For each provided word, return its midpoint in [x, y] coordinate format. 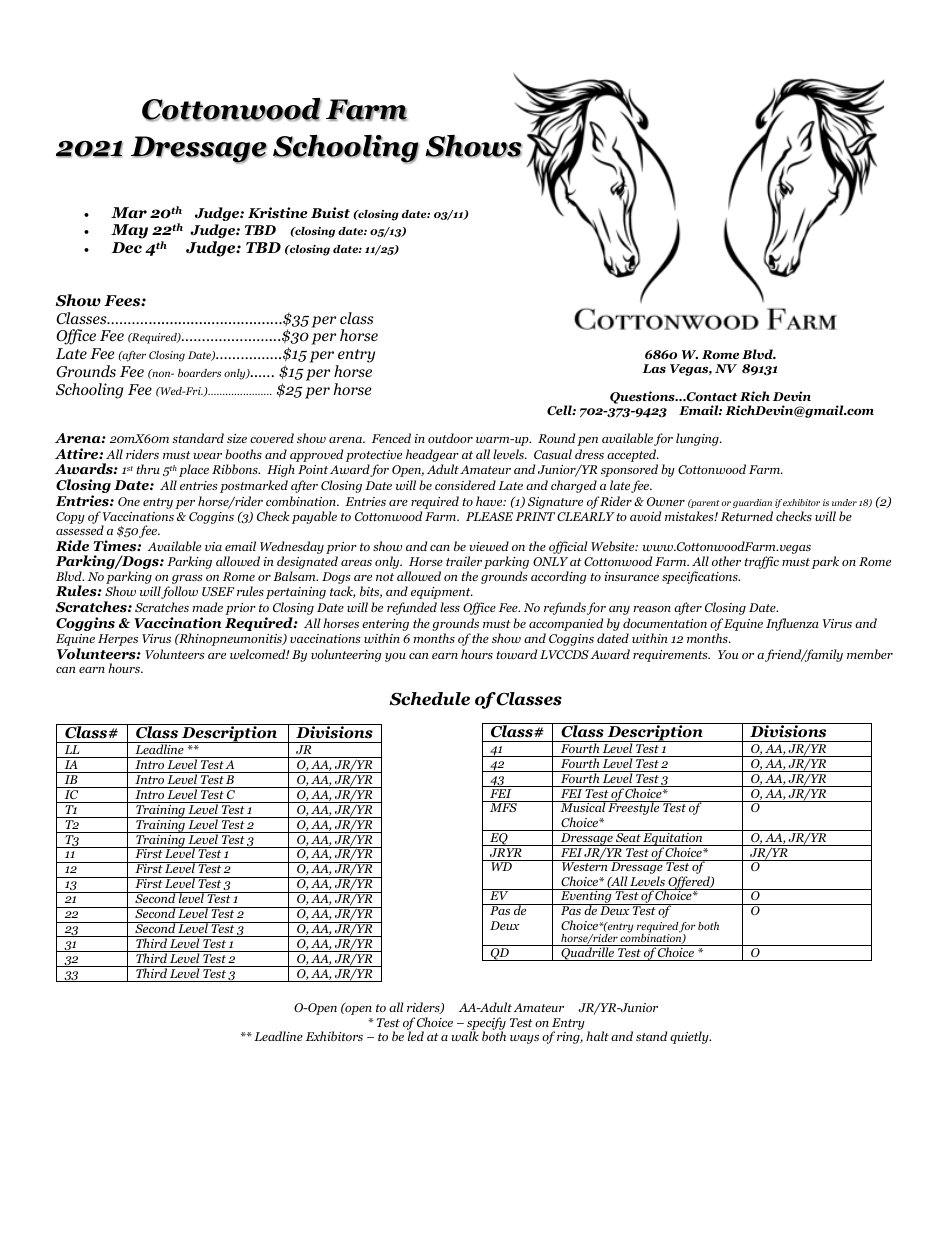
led [415, 1035]
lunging [698, 439]
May [129, 231]
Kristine [277, 213]
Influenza [792, 624]
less [450, 607]
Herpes [118, 640]
